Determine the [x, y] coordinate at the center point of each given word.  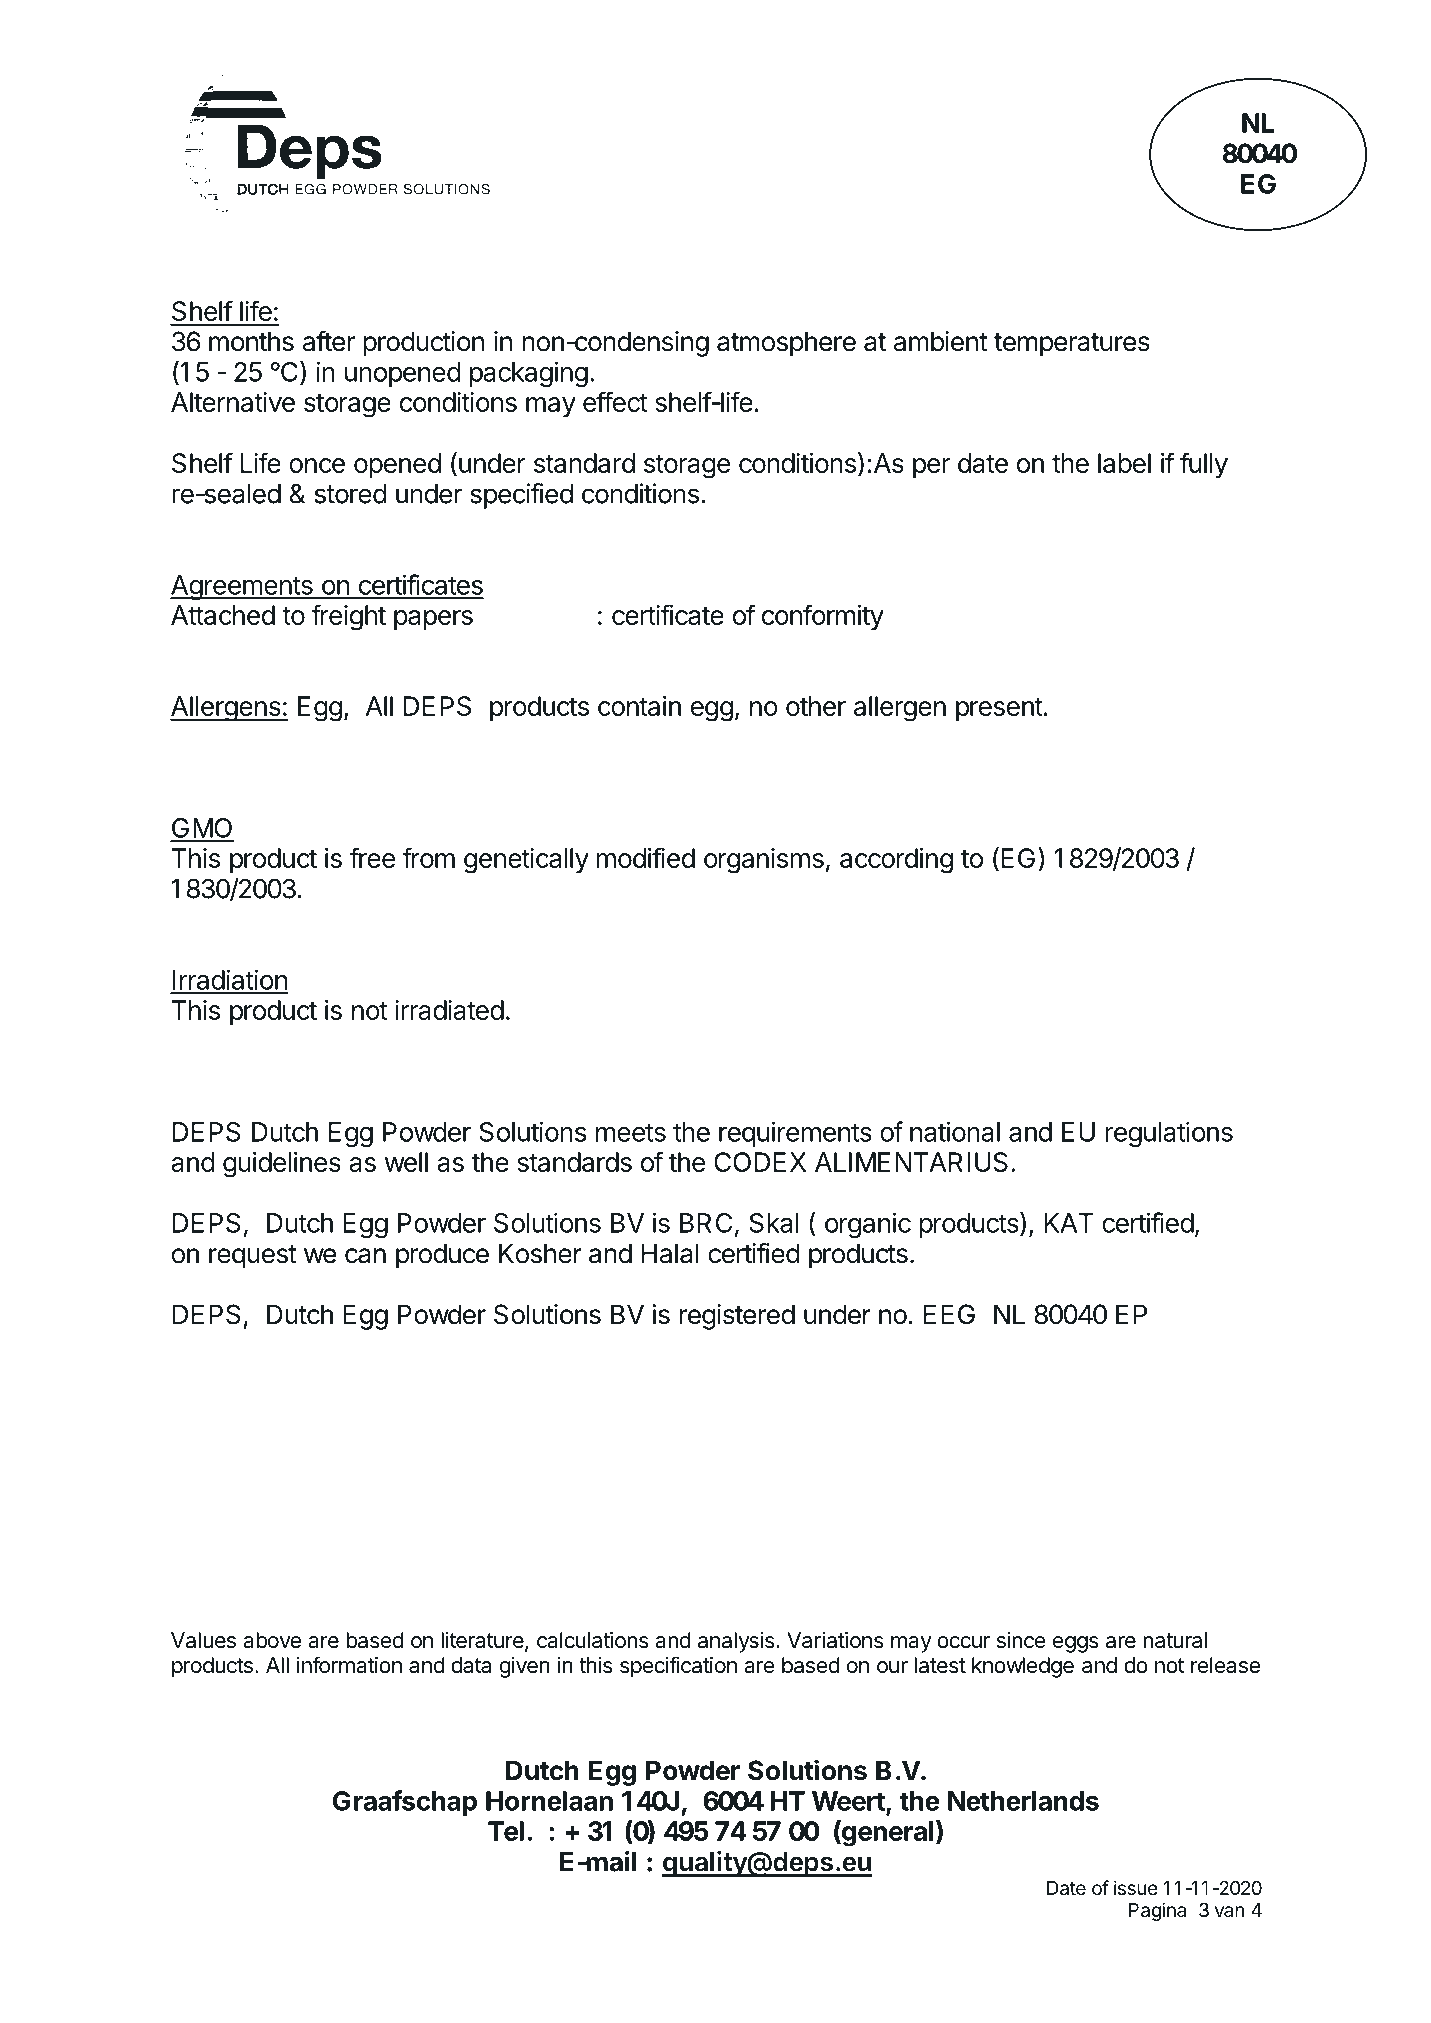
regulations [1169, 1134]
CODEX [760, 1162]
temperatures [1072, 345]
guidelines [282, 1165]
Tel [506, 1831]
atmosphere [786, 344]
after [329, 341]
